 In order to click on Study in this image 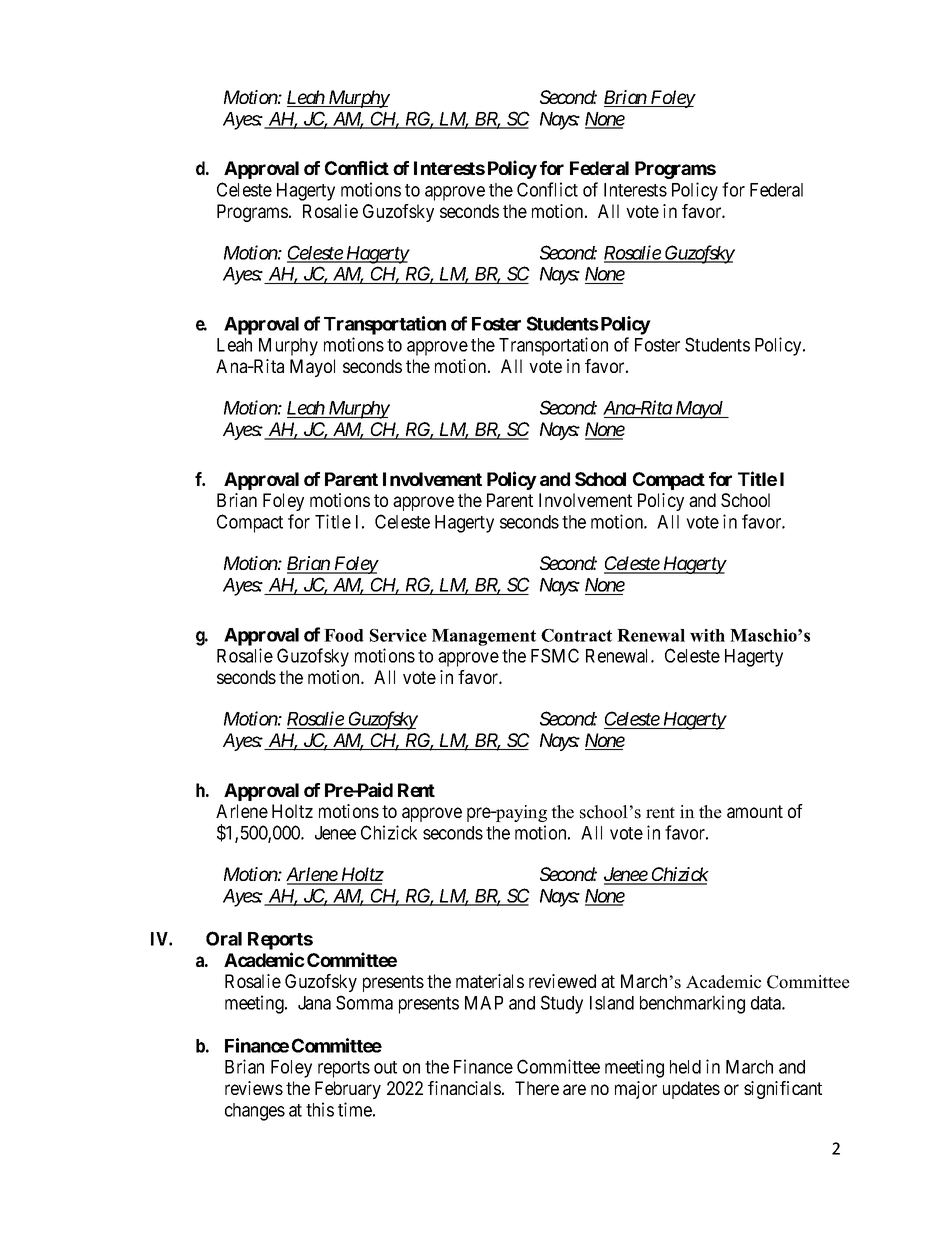, I will do `click(562, 1004)`.
